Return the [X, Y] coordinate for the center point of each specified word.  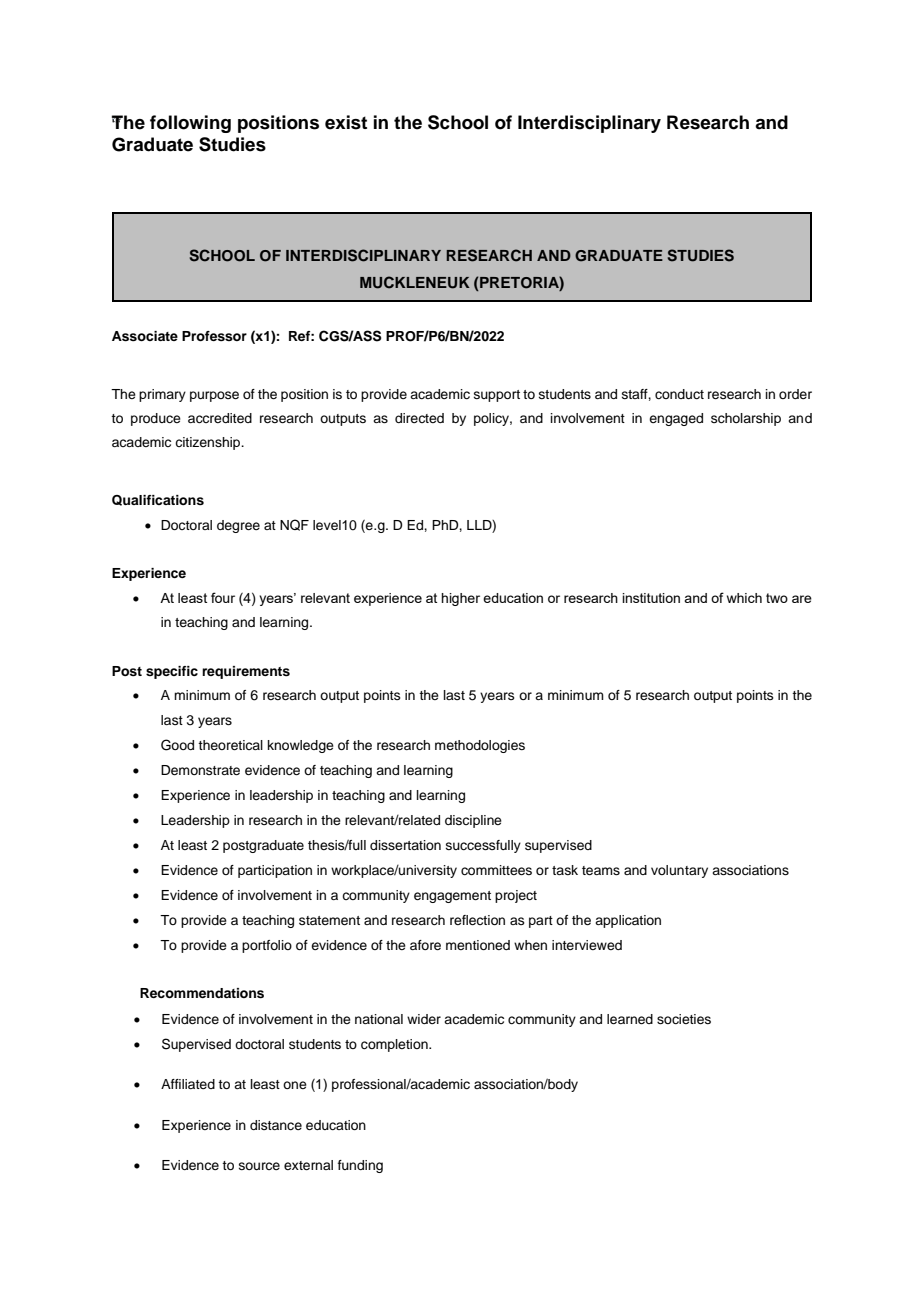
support [497, 396]
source [259, 1166]
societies [684, 1019]
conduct [679, 394]
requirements [246, 672]
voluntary [679, 871]
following [190, 124]
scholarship [746, 419]
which [744, 598]
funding [360, 1166]
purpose [214, 396]
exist [346, 122]
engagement [452, 897]
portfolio [267, 946]
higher [460, 599]
